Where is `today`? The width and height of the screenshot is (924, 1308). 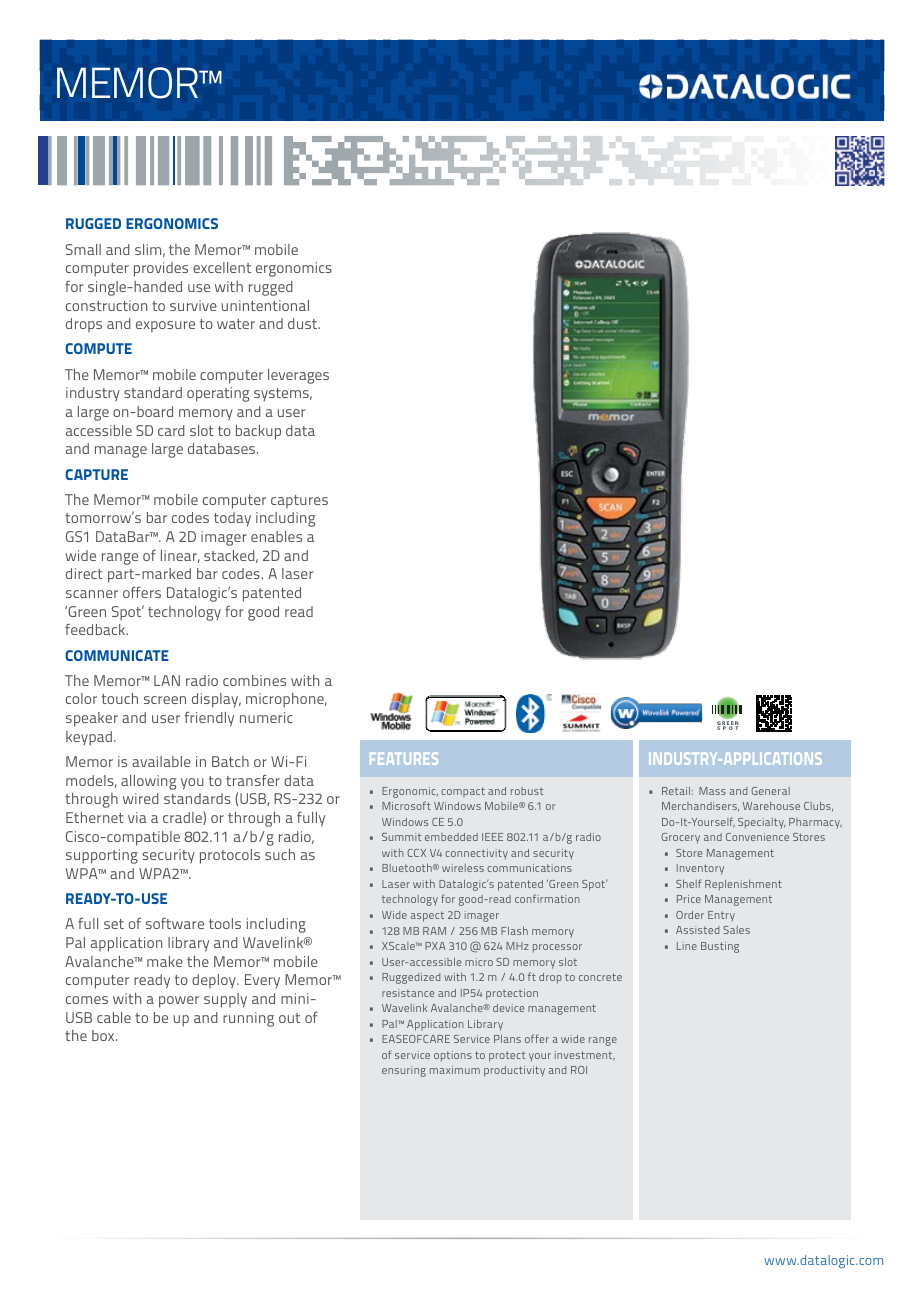 today is located at coordinates (232, 519).
